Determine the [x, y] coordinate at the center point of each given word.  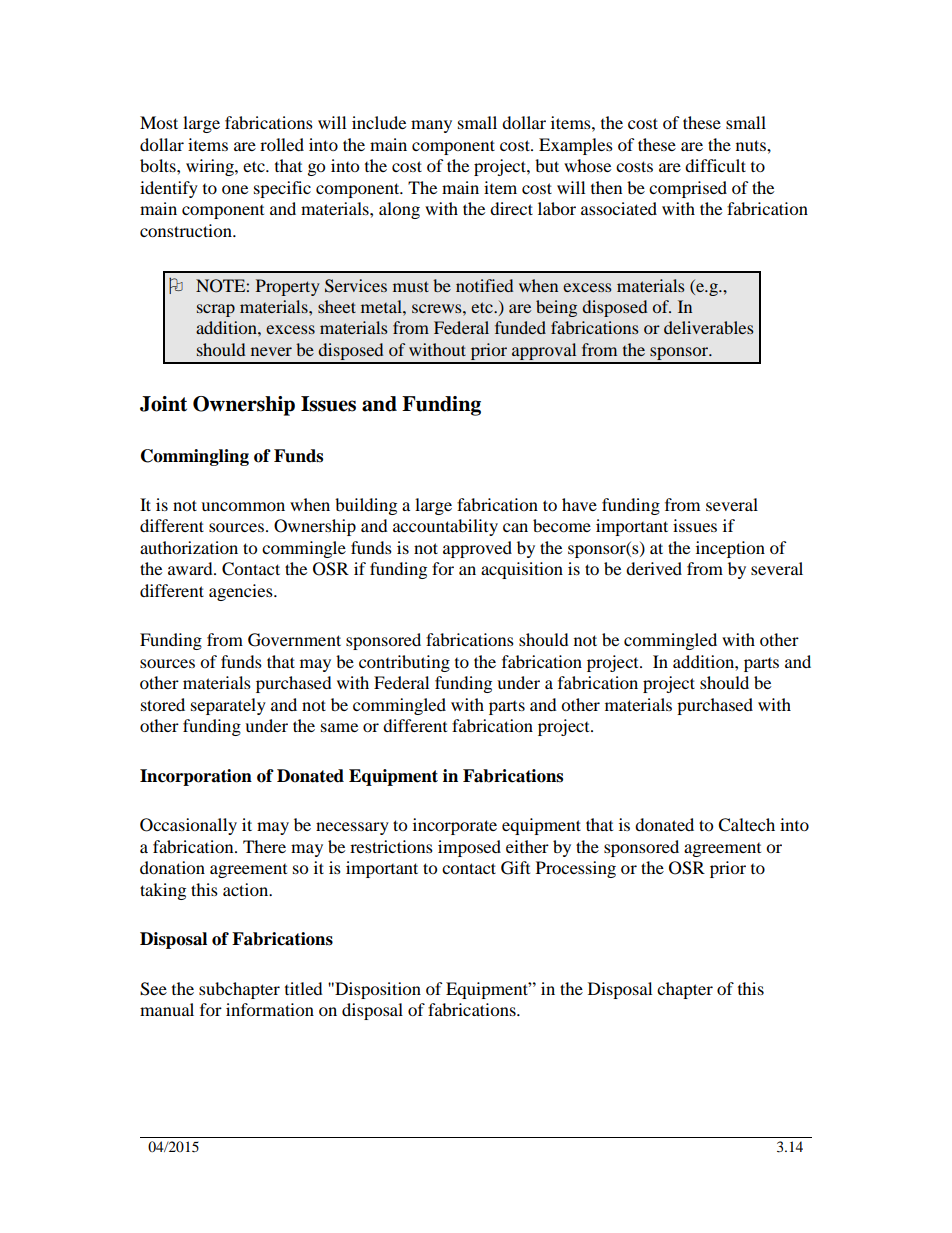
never [271, 351]
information [270, 1009]
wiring [211, 167]
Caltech [746, 825]
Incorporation [196, 777]
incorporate [455, 826]
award [191, 568]
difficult [715, 165]
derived [654, 568]
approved [477, 549]
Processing [576, 869]
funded [520, 327]
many [431, 126]
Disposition [377, 990]
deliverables [709, 327]
